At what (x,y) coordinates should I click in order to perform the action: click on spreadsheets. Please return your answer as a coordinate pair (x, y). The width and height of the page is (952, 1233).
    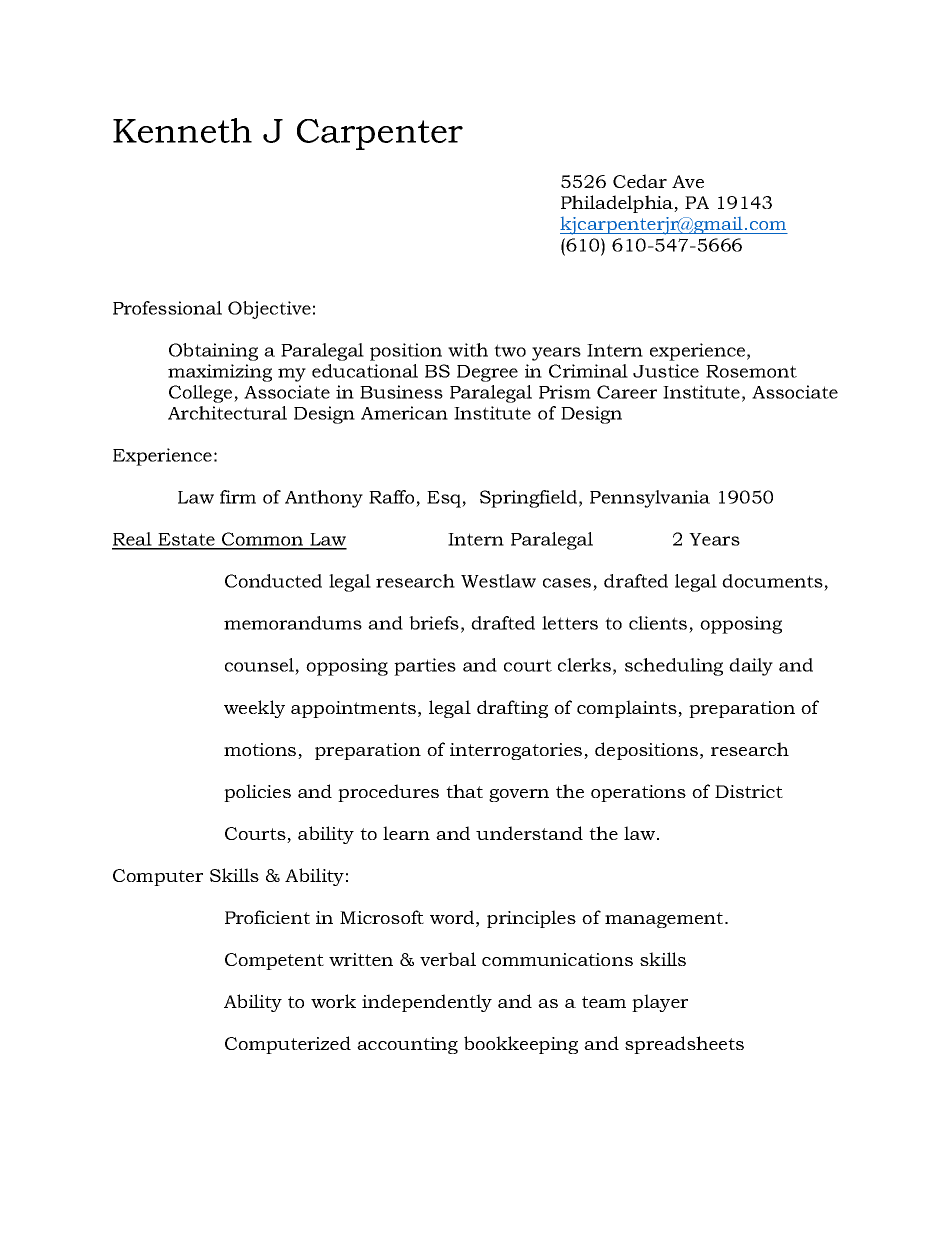
    Looking at the image, I should click on (684, 1045).
